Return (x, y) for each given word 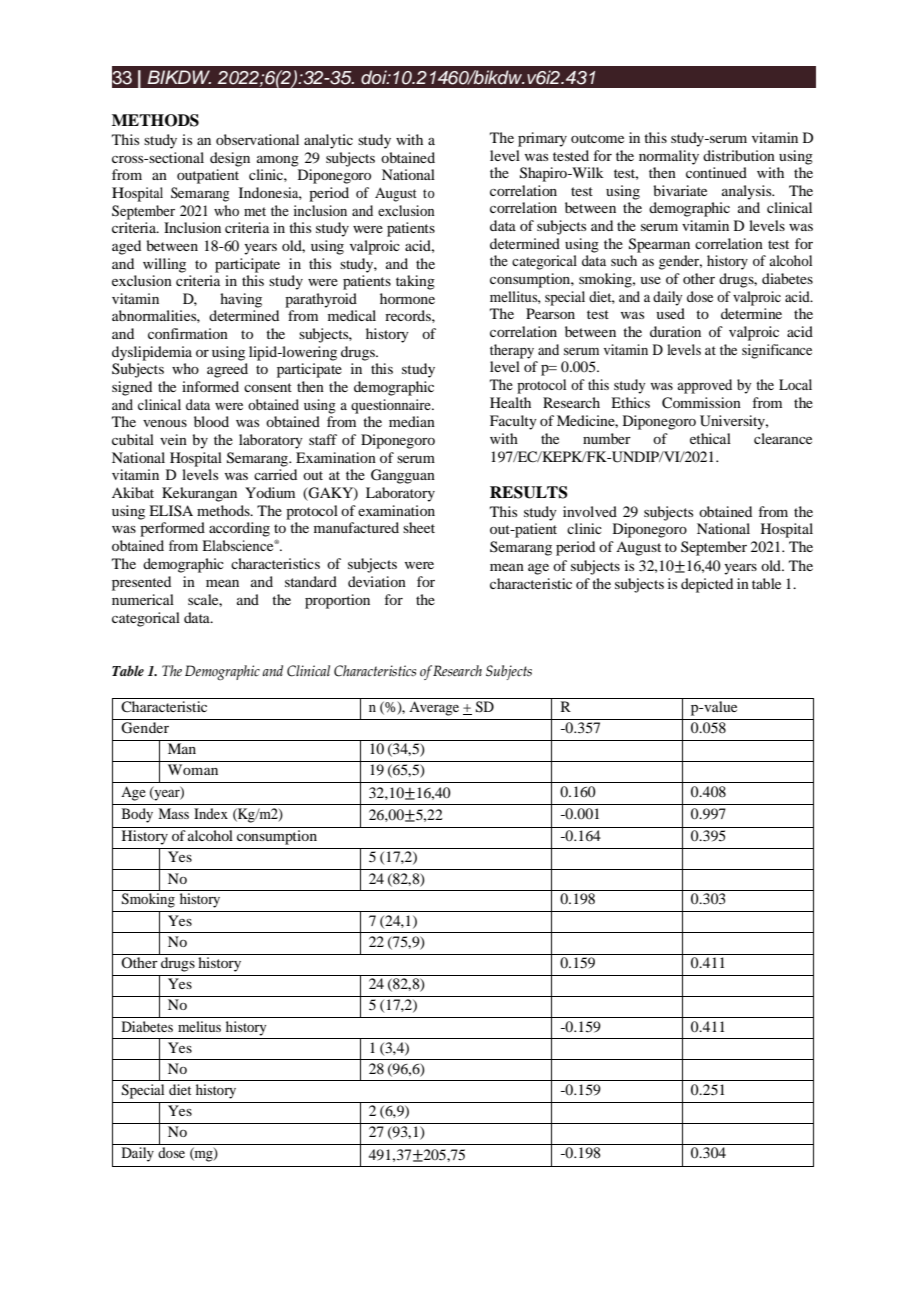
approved (704, 386)
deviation (377, 581)
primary (542, 139)
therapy (512, 351)
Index (211, 813)
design (230, 159)
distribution (739, 155)
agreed (227, 370)
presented (141, 583)
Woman (193, 769)
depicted (707, 585)
